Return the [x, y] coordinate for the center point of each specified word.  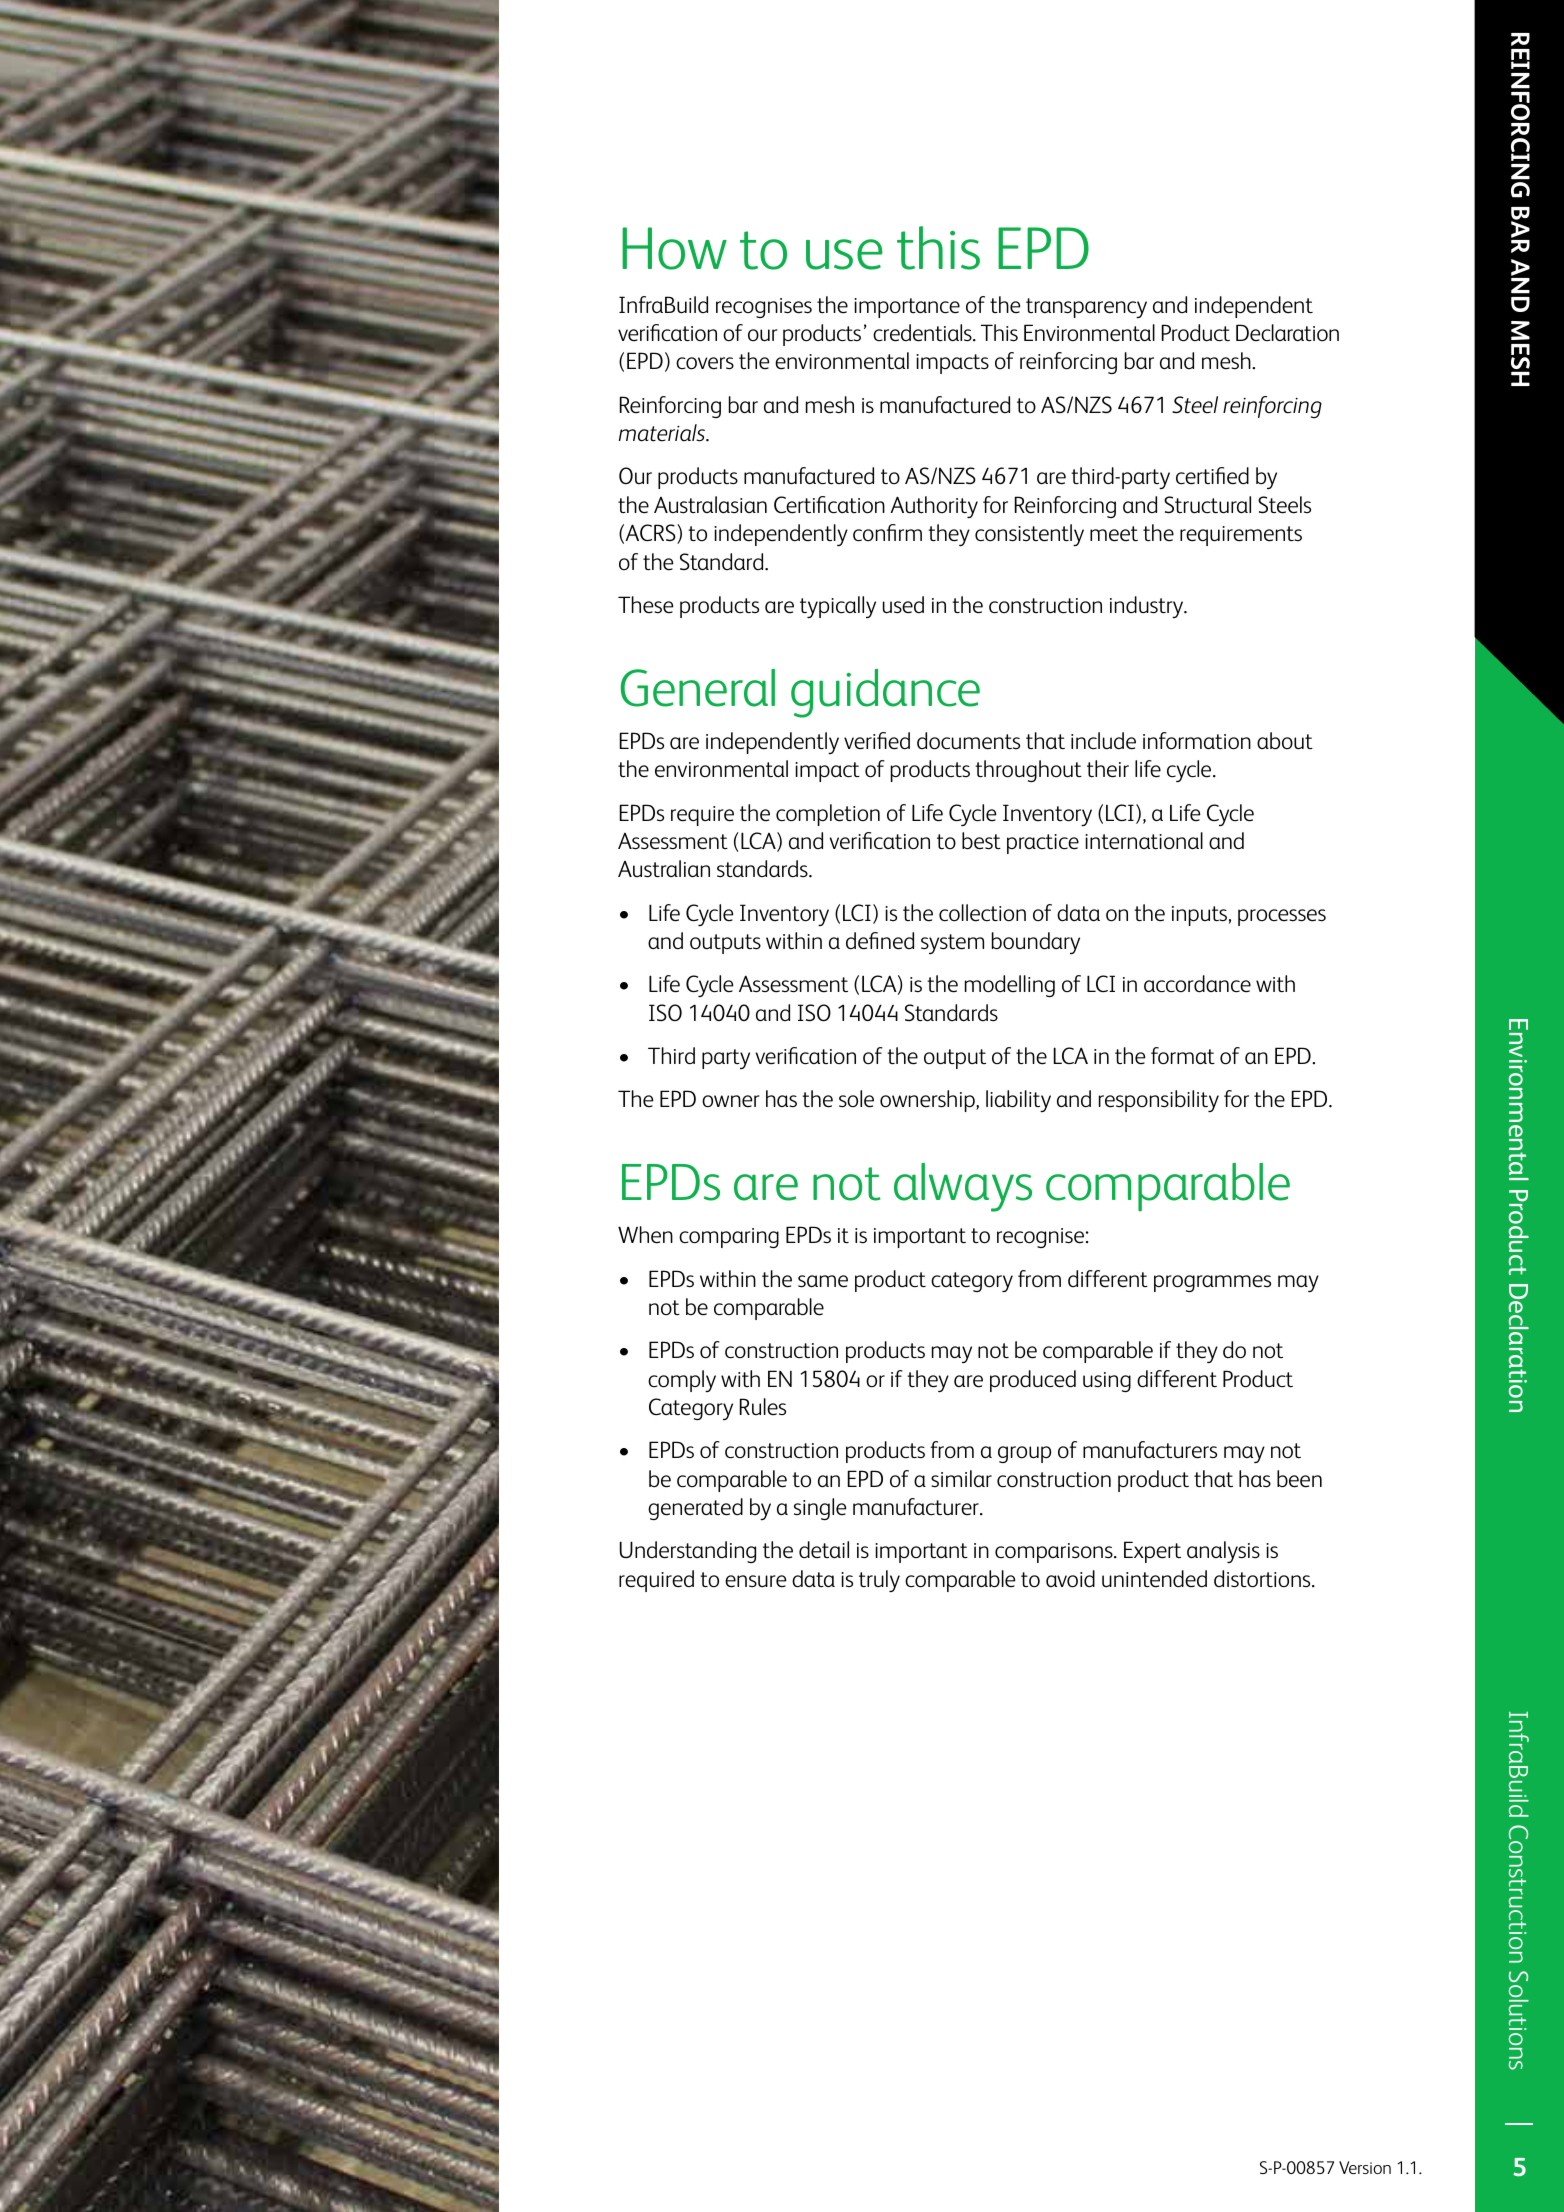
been [1299, 1479]
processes [1282, 917]
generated [695, 1509]
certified [1212, 476]
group [1024, 1454]
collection [982, 913]
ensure [755, 1581]
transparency [1086, 308]
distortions [1263, 1579]
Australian [664, 869]
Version [1365, 2167]
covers [705, 363]
